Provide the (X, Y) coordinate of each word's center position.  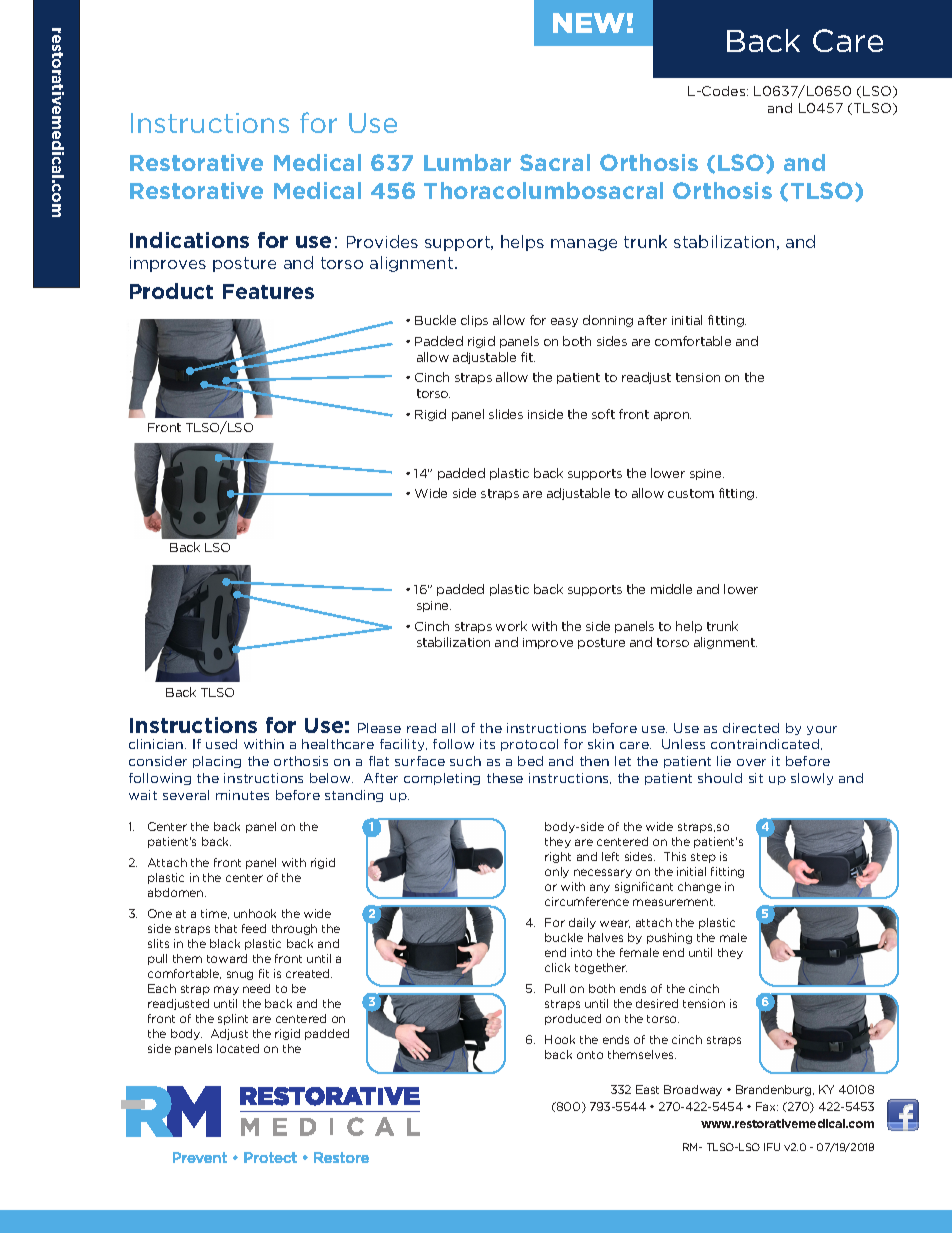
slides (506, 414)
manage (584, 245)
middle (671, 589)
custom (691, 493)
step (703, 858)
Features (268, 291)
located (238, 1048)
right (558, 857)
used (221, 744)
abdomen (177, 892)
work (511, 626)
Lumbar (467, 162)
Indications (189, 240)
